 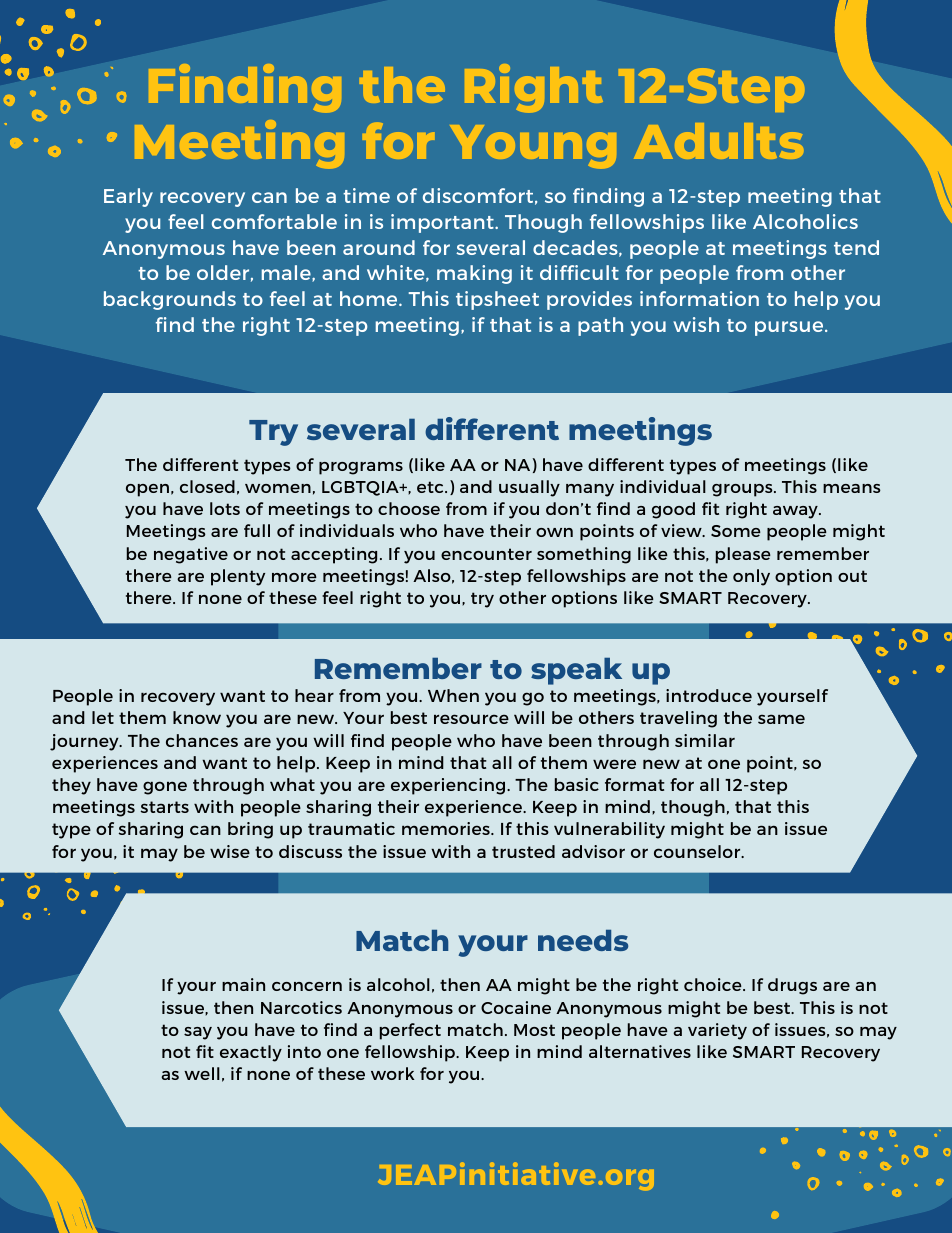 What do you see at coordinates (238, 577) in the image?
I see `plenty` at bounding box center [238, 577].
